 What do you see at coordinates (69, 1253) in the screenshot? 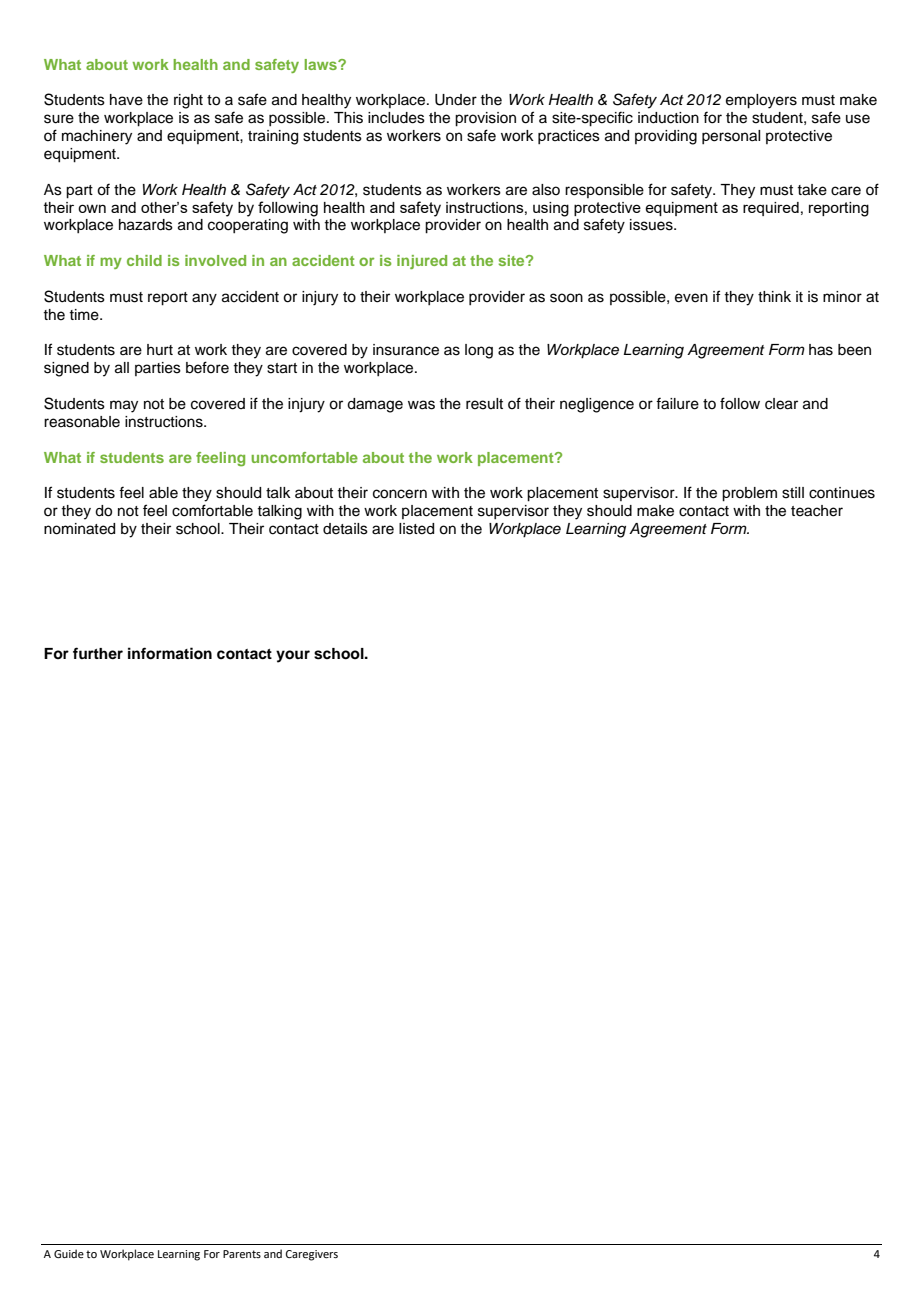
I see `Guide` at bounding box center [69, 1253].
